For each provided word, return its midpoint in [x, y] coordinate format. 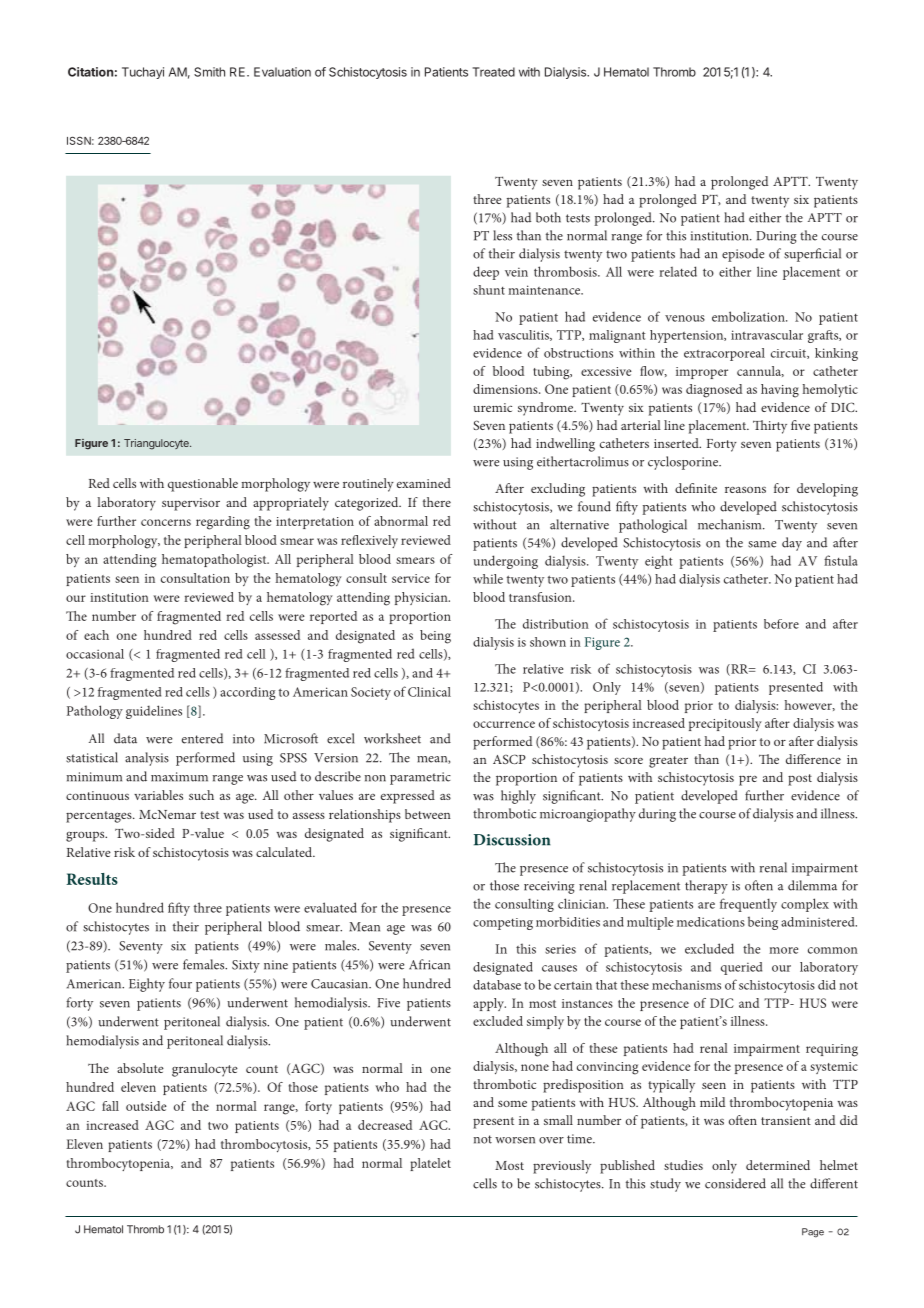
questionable [203, 485]
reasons [745, 489]
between [428, 814]
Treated [494, 72]
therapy [706, 887]
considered [735, 1183]
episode [743, 255]
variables [158, 795]
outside [146, 1106]
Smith [209, 72]
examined [424, 483]
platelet [430, 1164]
